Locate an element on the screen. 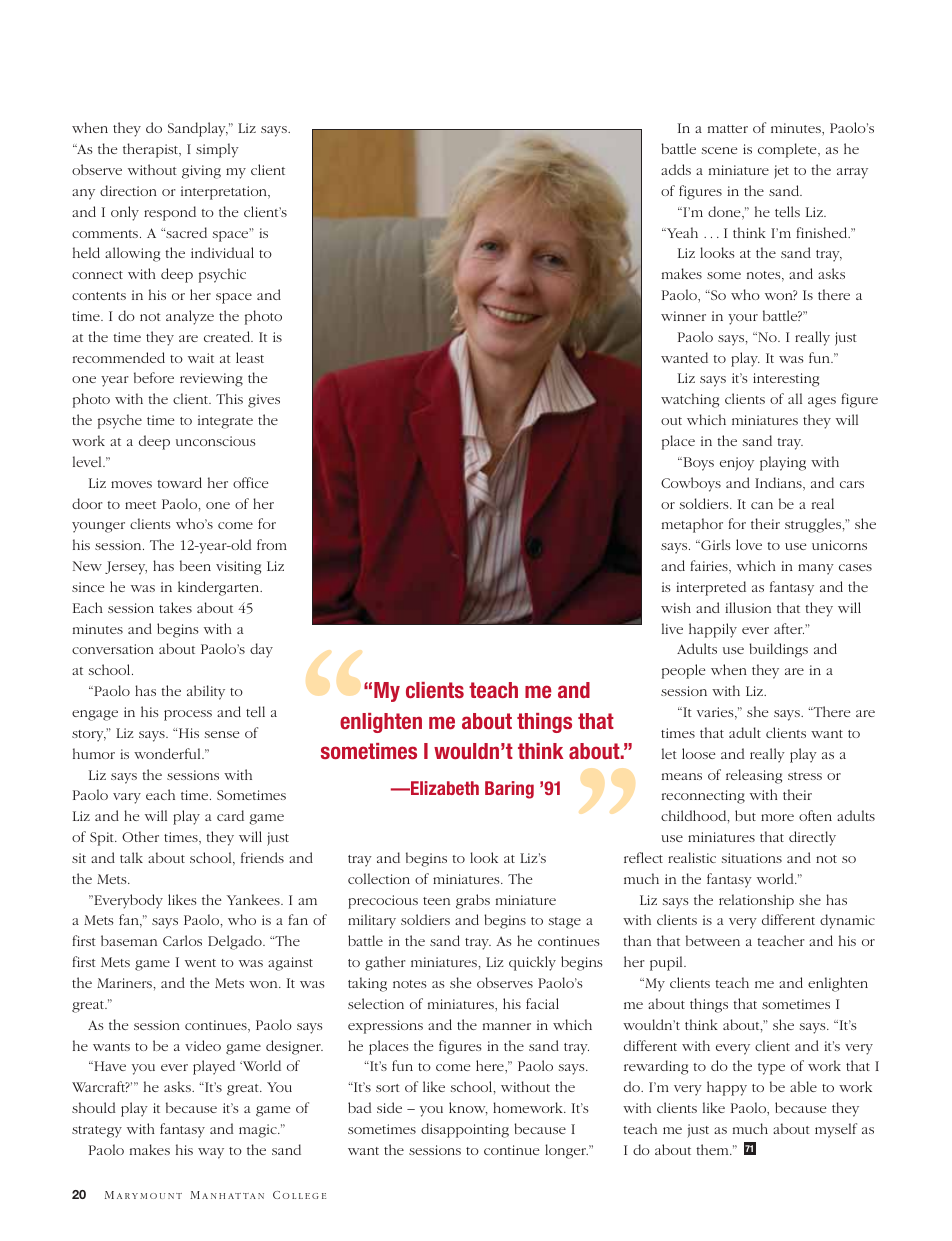  buildings is located at coordinates (778, 650).
